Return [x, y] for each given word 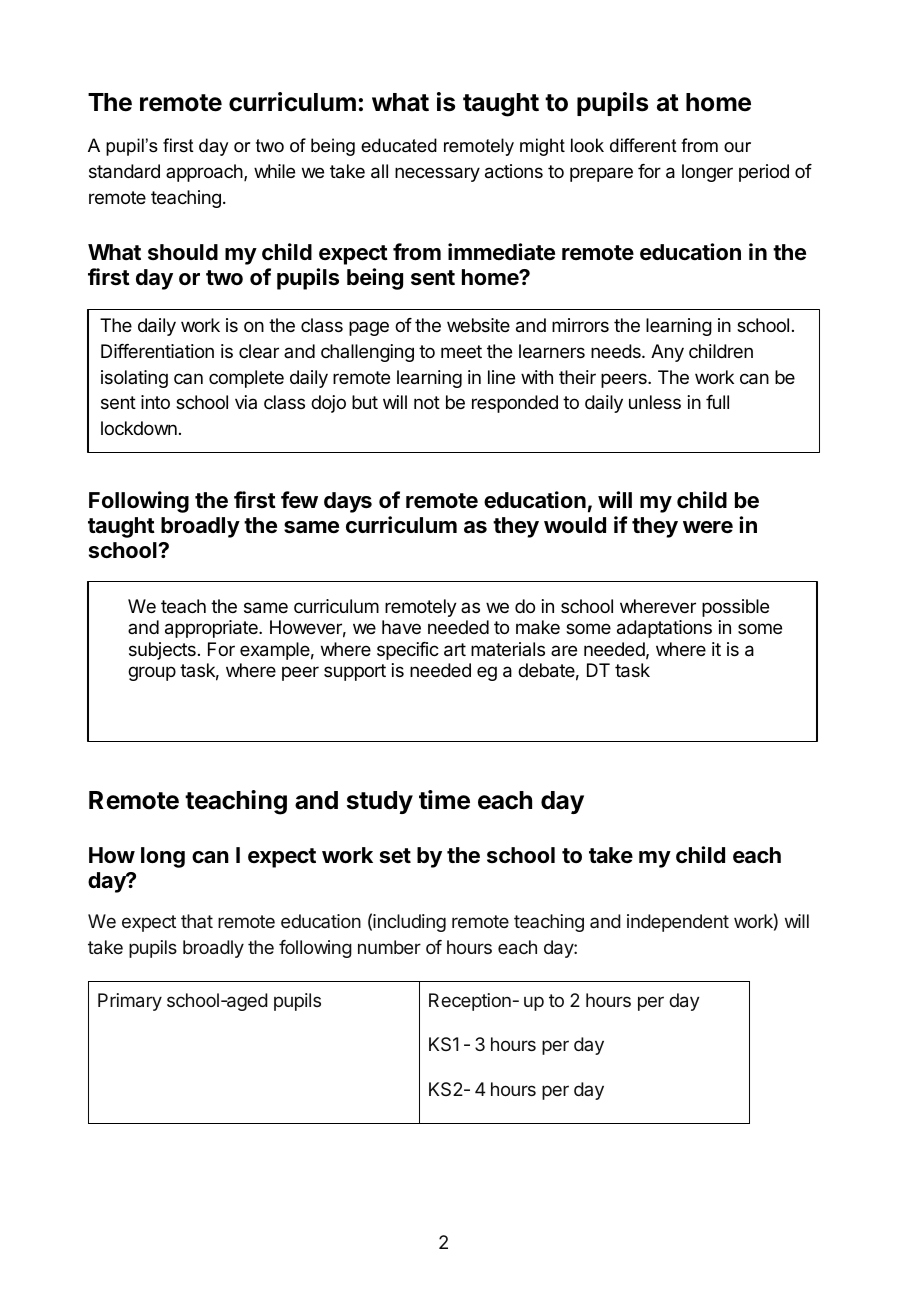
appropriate [212, 629]
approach [205, 173]
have [401, 627]
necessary [437, 174]
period [764, 173]
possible [735, 608]
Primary [130, 1002]
